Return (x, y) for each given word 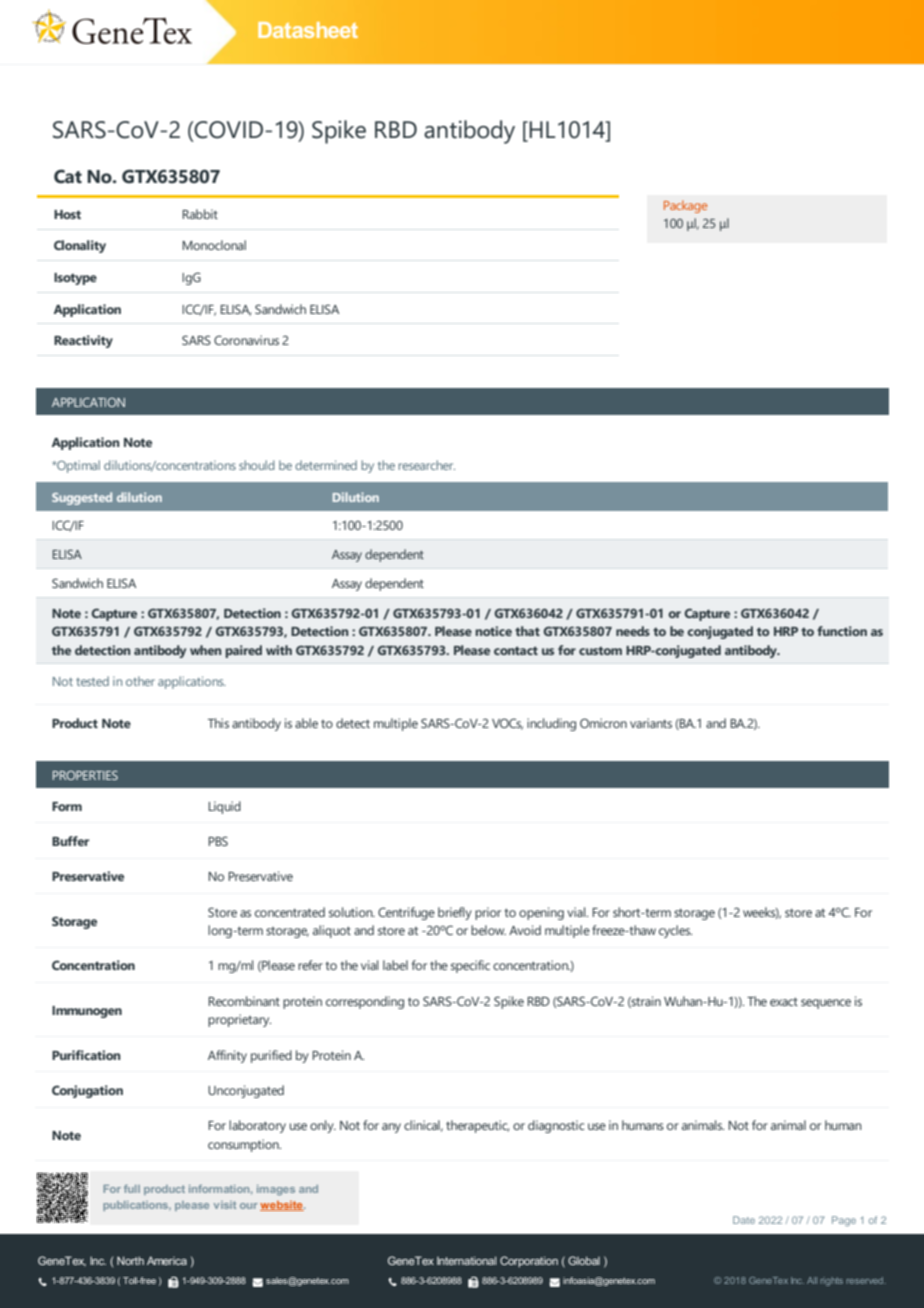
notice (493, 631)
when (205, 650)
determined (326, 465)
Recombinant (244, 1001)
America (167, 1260)
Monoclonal (214, 245)
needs (633, 631)
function (842, 631)
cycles (675, 931)
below (488, 930)
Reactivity (83, 341)
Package (685, 206)
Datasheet (308, 30)
